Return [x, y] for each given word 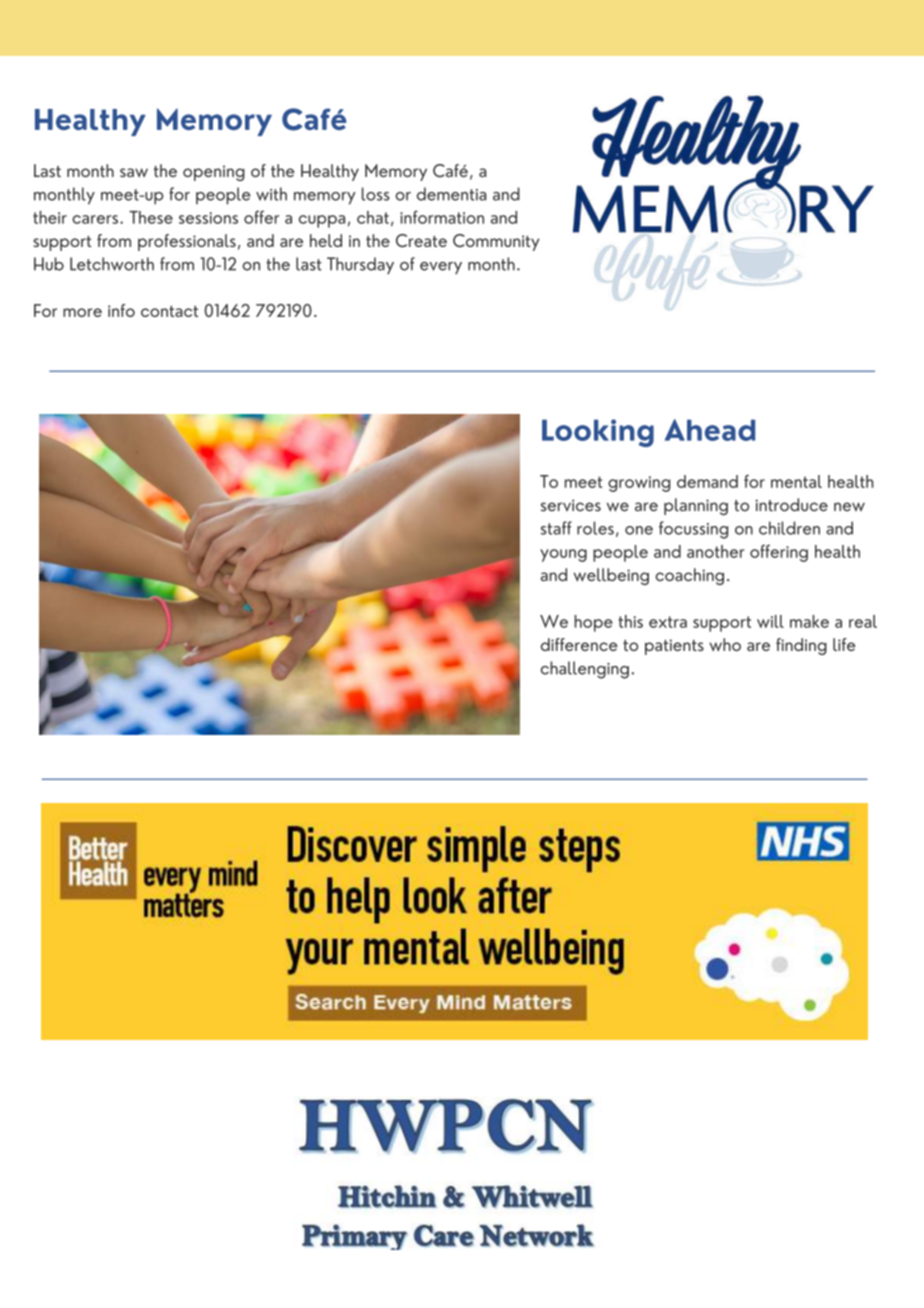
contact [169, 311]
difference [579, 644]
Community [496, 242]
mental [796, 481]
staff [556, 528]
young [563, 555]
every [441, 268]
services [571, 505]
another [716, 551]
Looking [598, 433]
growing [639, 484]
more [82, 312]
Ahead [710, 430]
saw [134, 172]
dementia [452, 194]
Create [421, 240]
